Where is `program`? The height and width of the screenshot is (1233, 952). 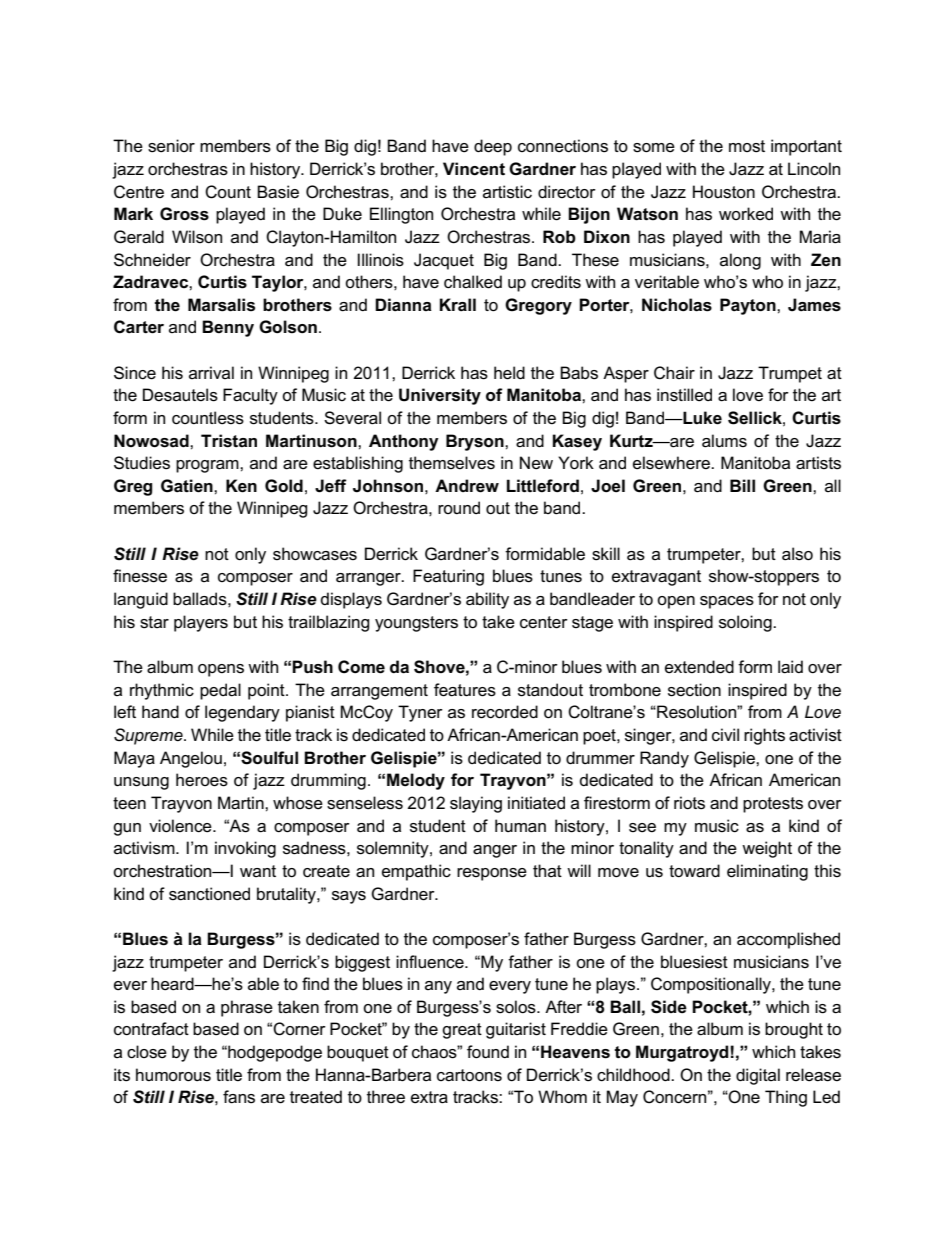 program is located at coordinates (208, 466).
